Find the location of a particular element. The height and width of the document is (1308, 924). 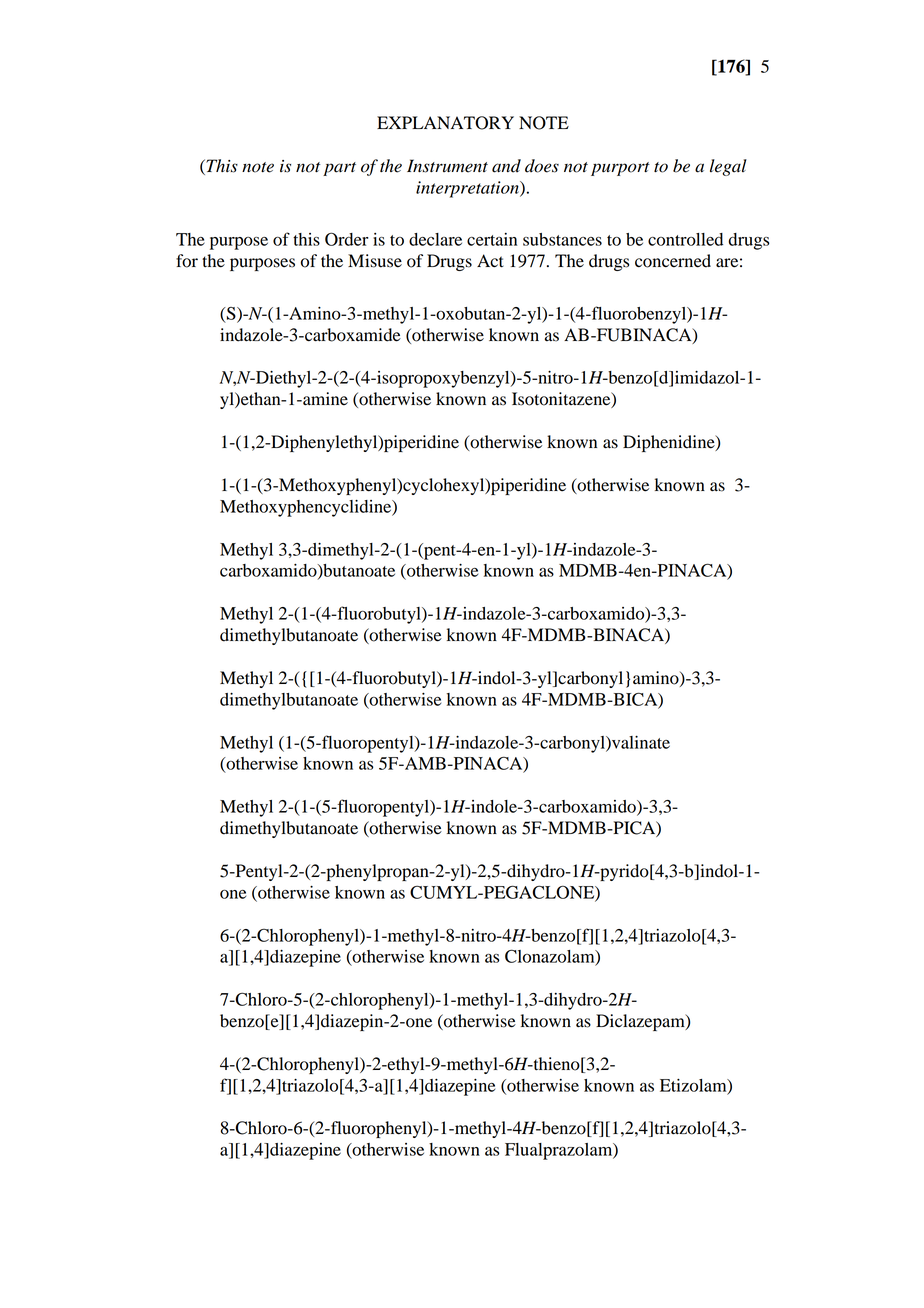

EXPLANATORY is located at coordinates (445, 123).
